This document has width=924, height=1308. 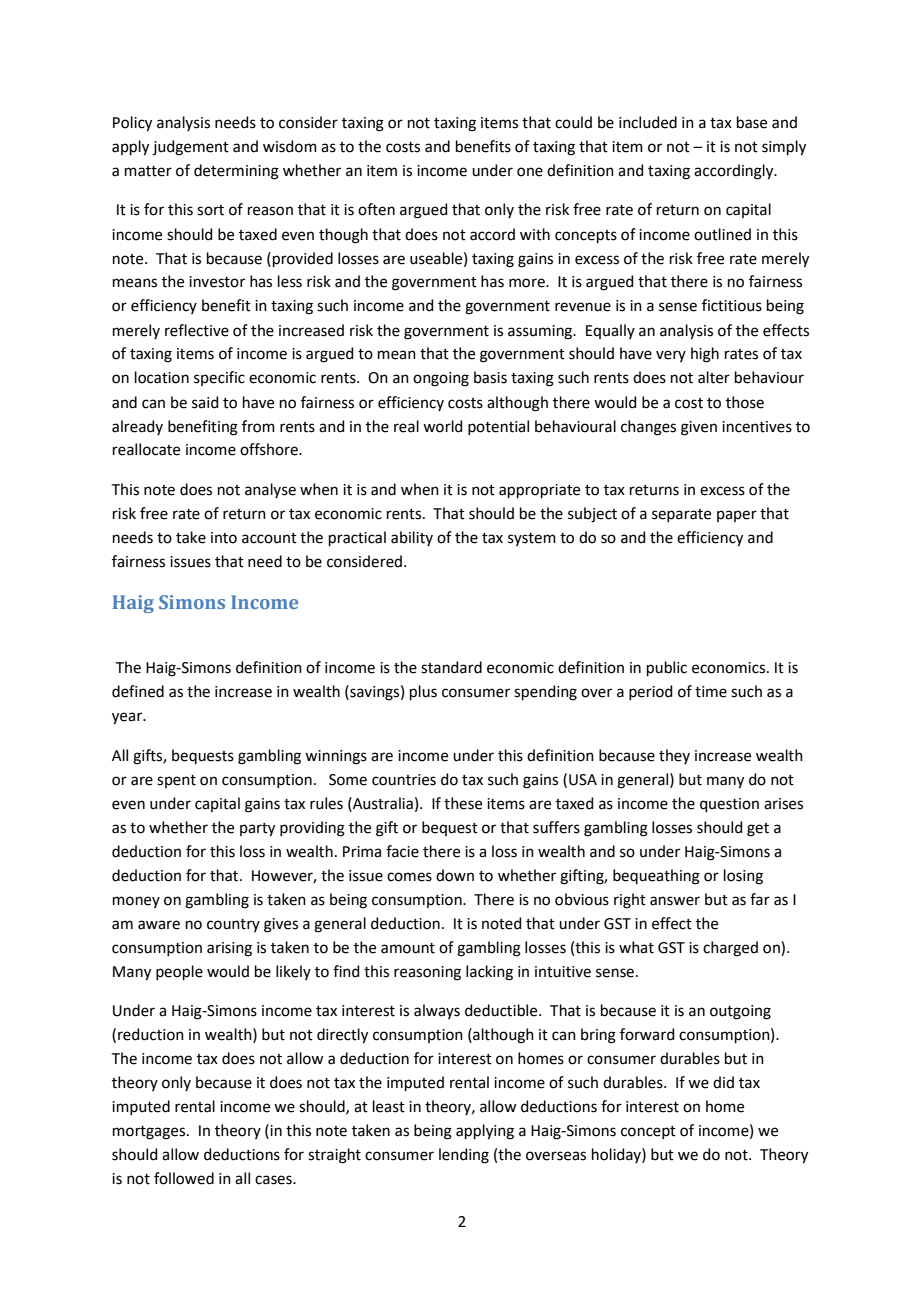 I want to click on followed, so click(x=184, y=1178).
